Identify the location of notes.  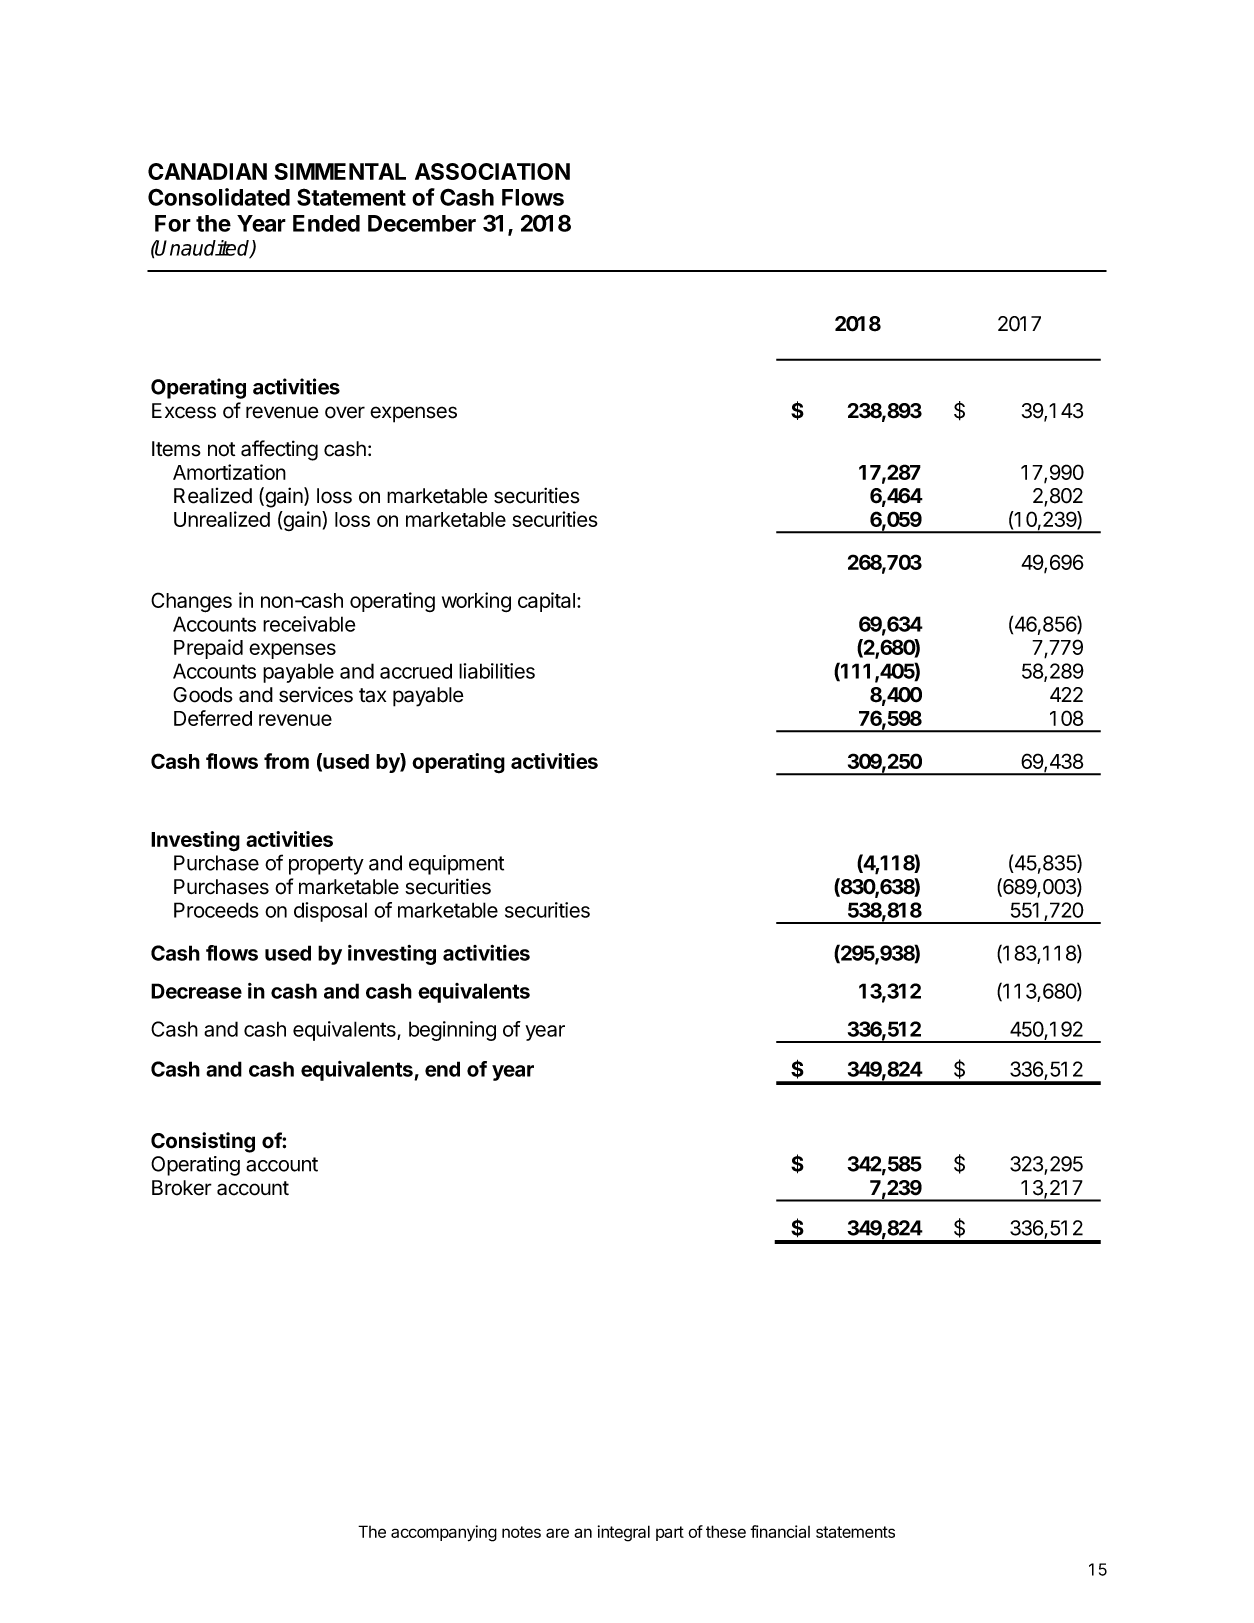
(521, 1532).
